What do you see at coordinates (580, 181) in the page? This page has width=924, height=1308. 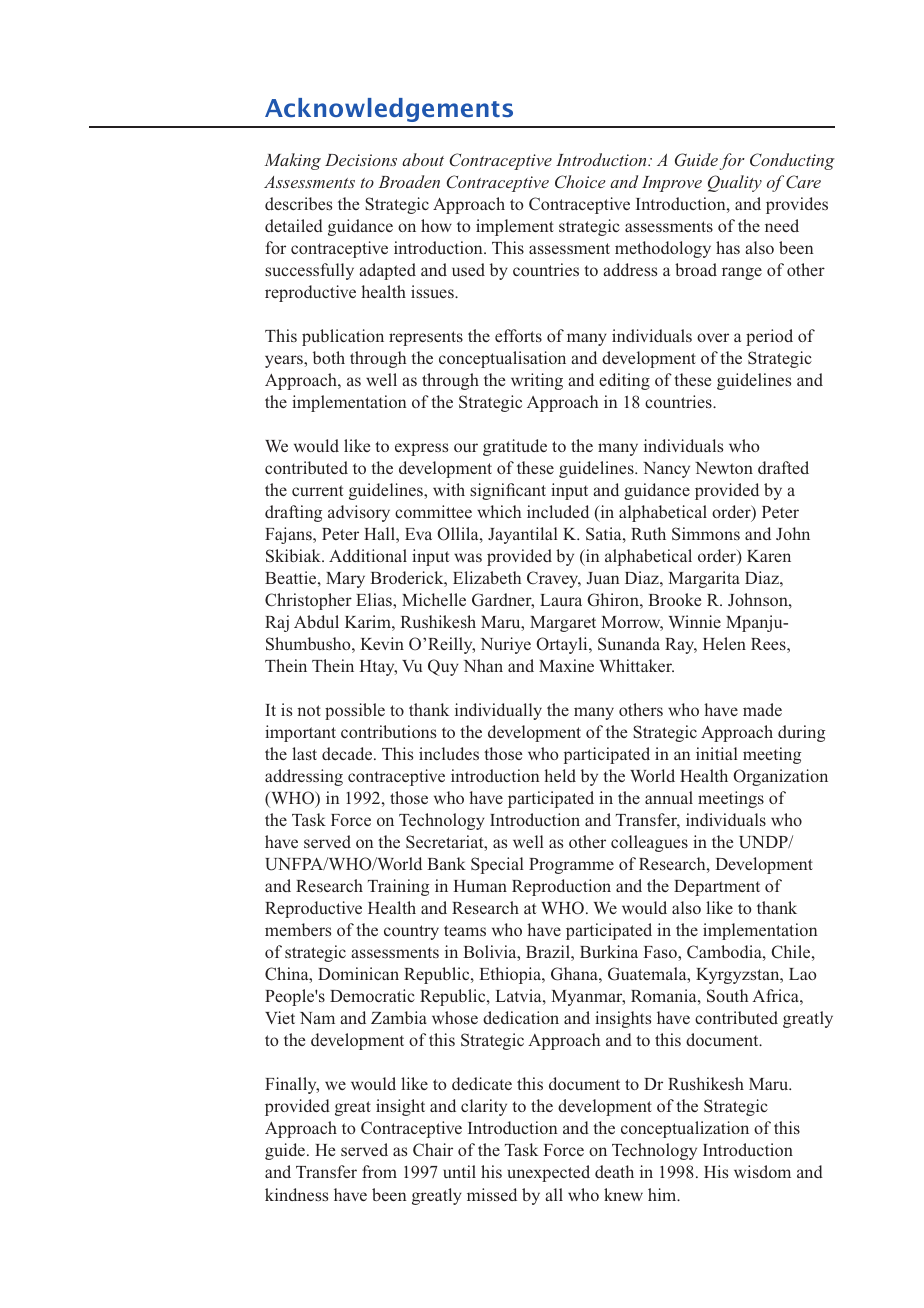 I see `Choice` at bounding box center [580, 181].
